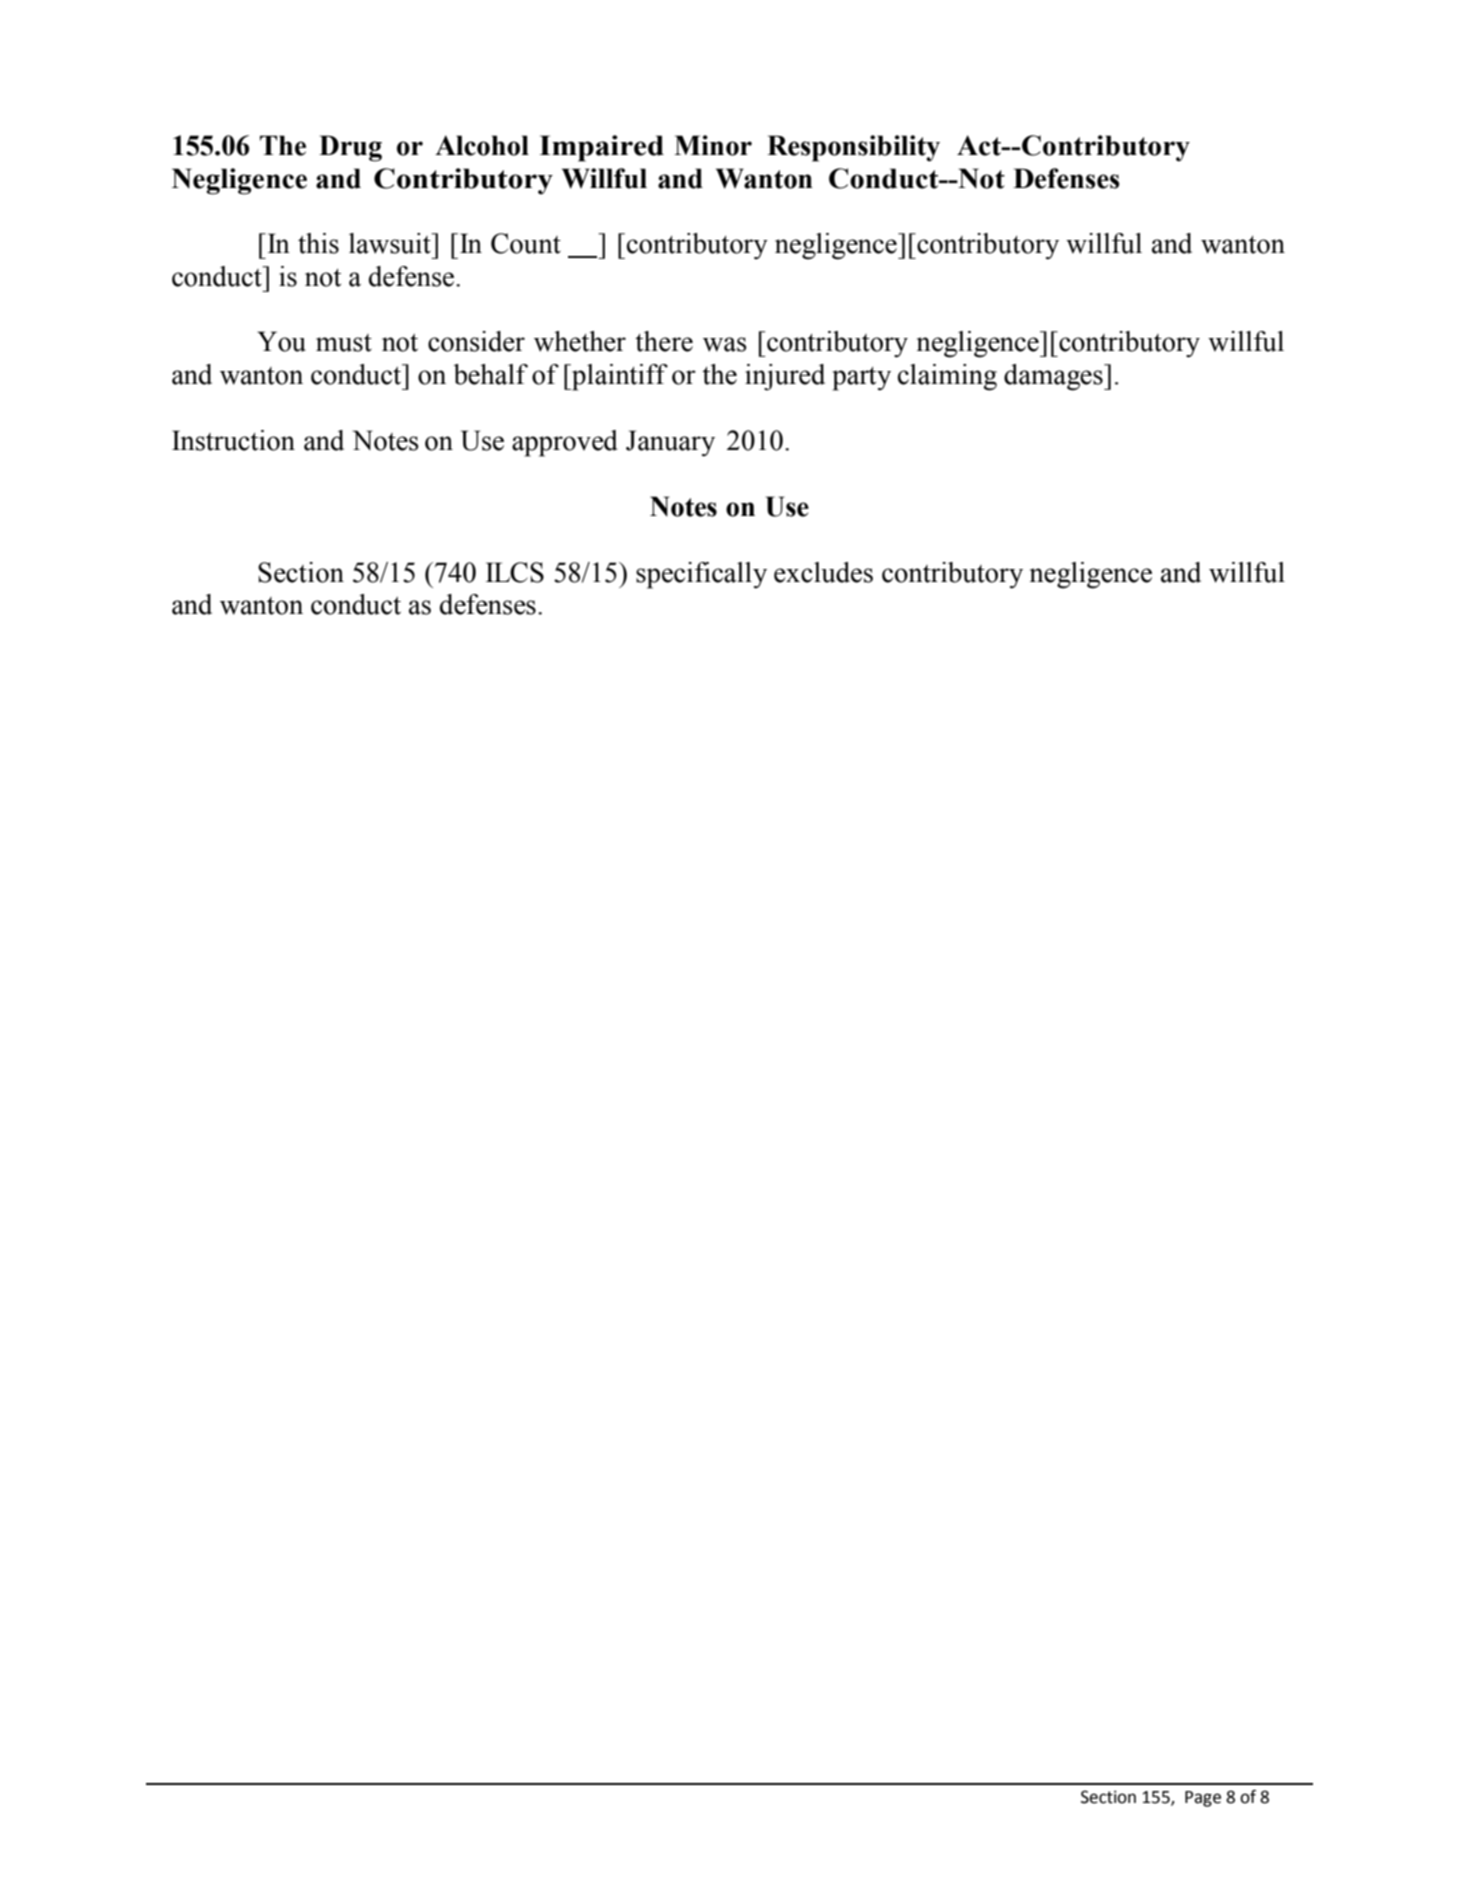 The height and width of the image is (1886, 1457). I want to click on Drug, so click(350, 148).
